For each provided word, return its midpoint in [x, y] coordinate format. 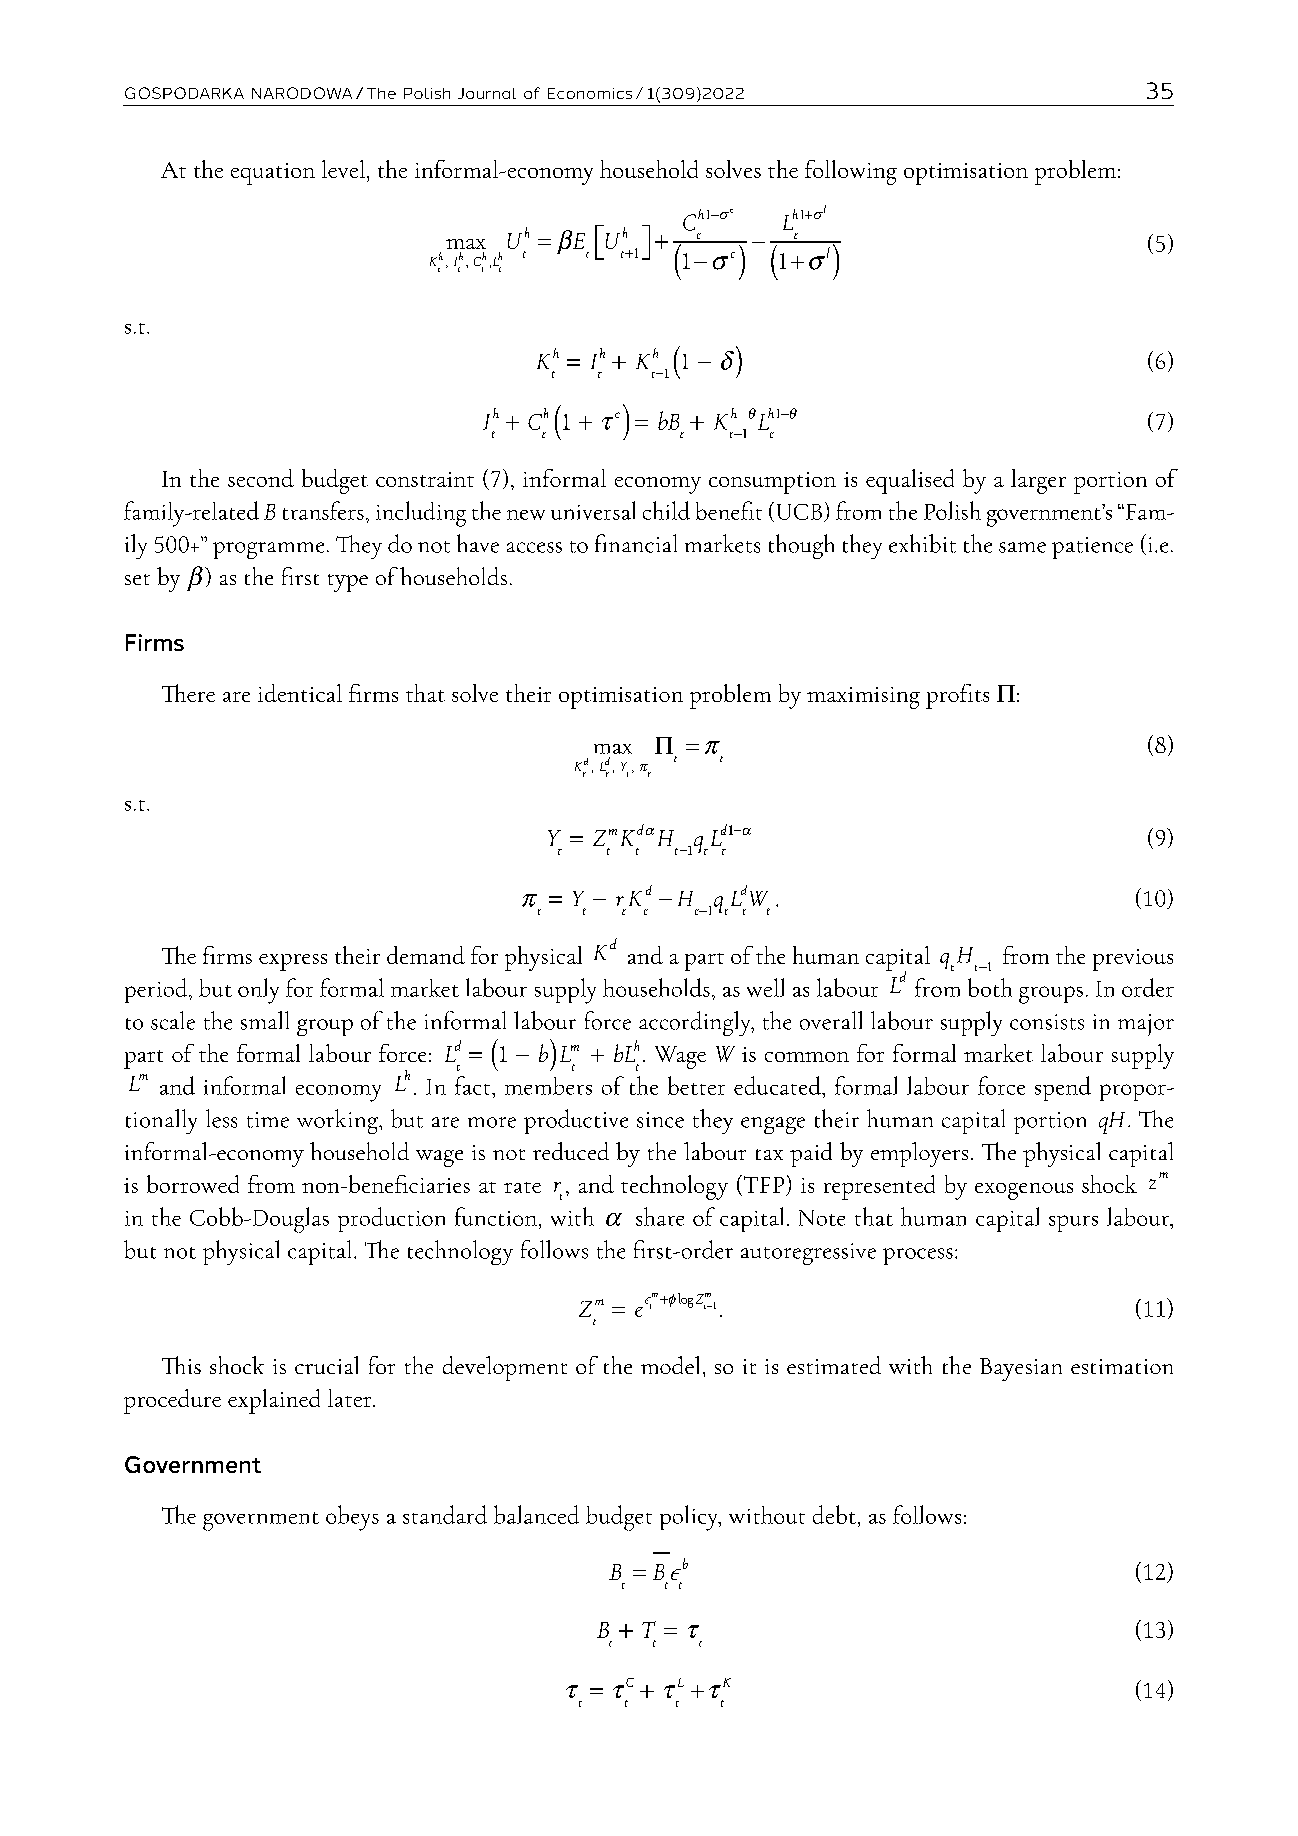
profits [957, 696]
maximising [863, 698]
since [660, 1120]
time [268, 1120]
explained [274, 1401]
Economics [590, 93]
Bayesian [1021, 1369]
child [666, 510]
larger [1038, 481]
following [851, 172]
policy [690, 1518]
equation [273, 174]
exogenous [1024, 1191]
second [261, 478]
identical [300, 693]
